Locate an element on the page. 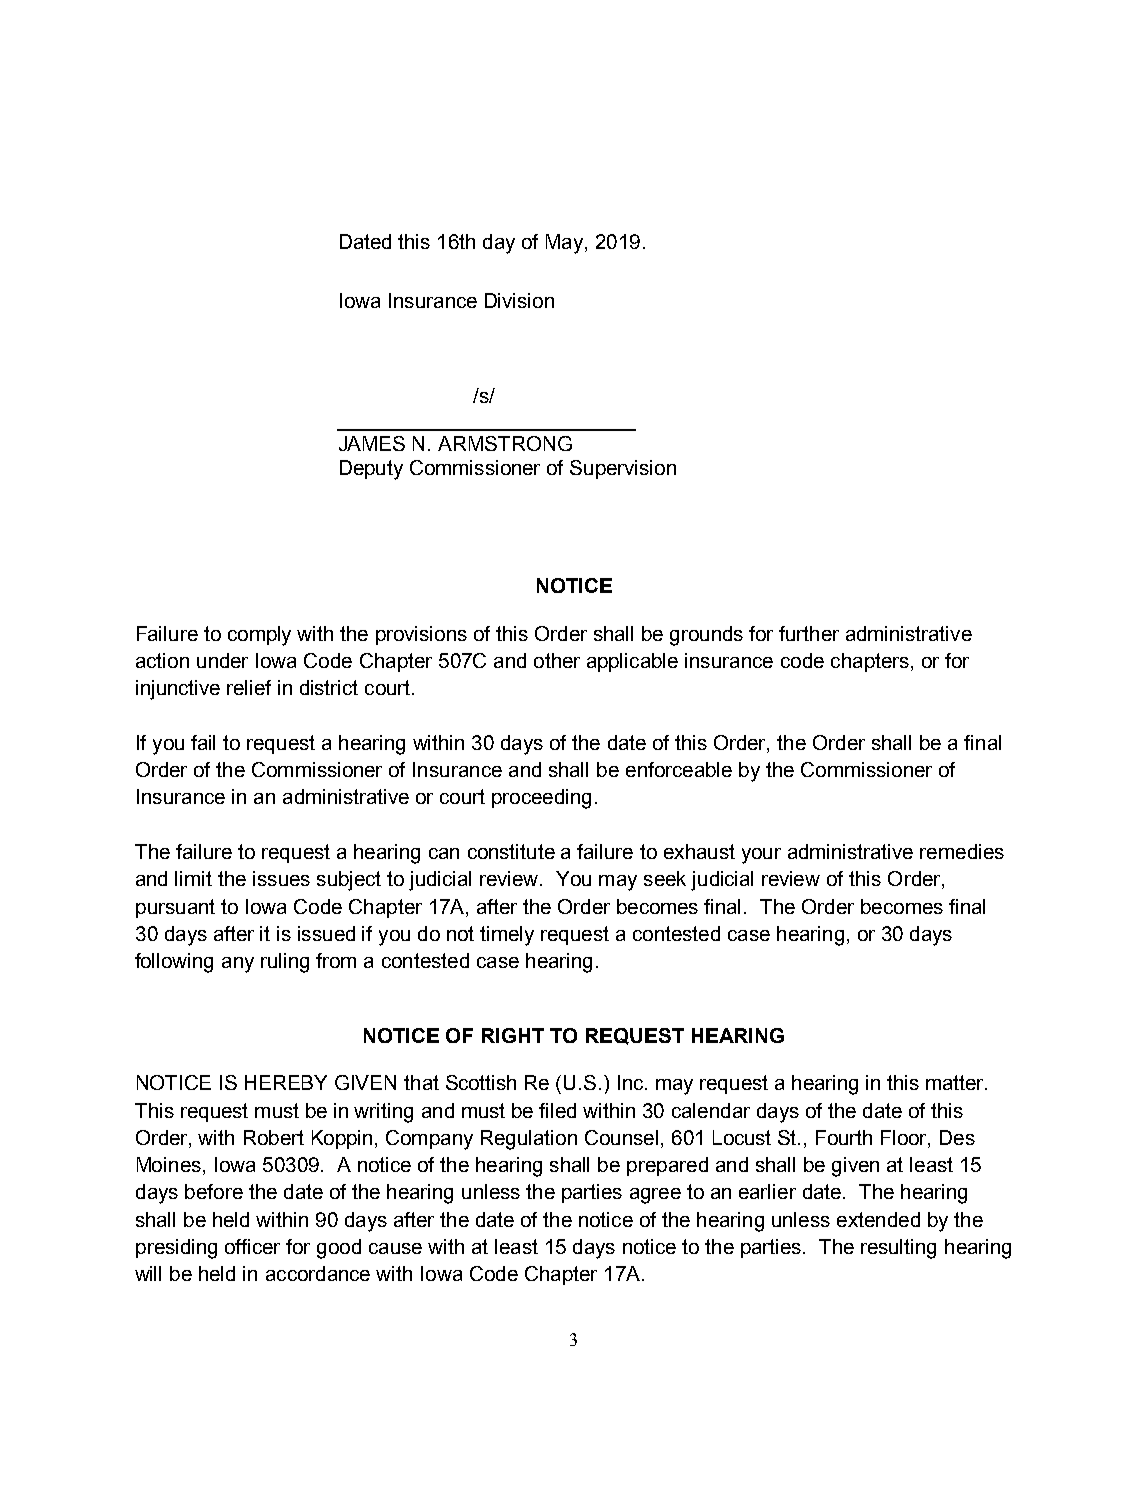  further is located at coordinates (809, 633).
